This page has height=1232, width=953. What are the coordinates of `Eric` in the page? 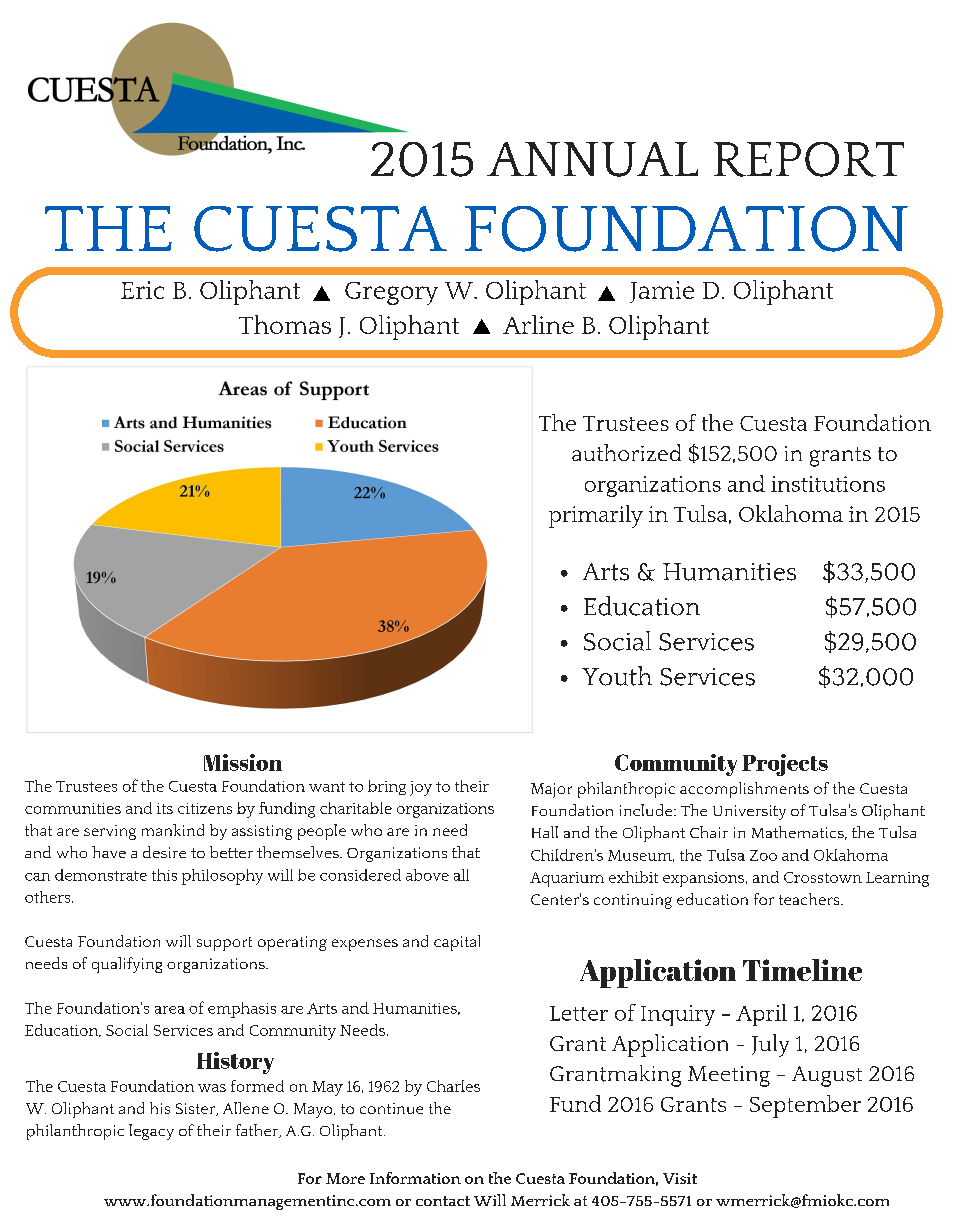 It's located at (142, 290).
